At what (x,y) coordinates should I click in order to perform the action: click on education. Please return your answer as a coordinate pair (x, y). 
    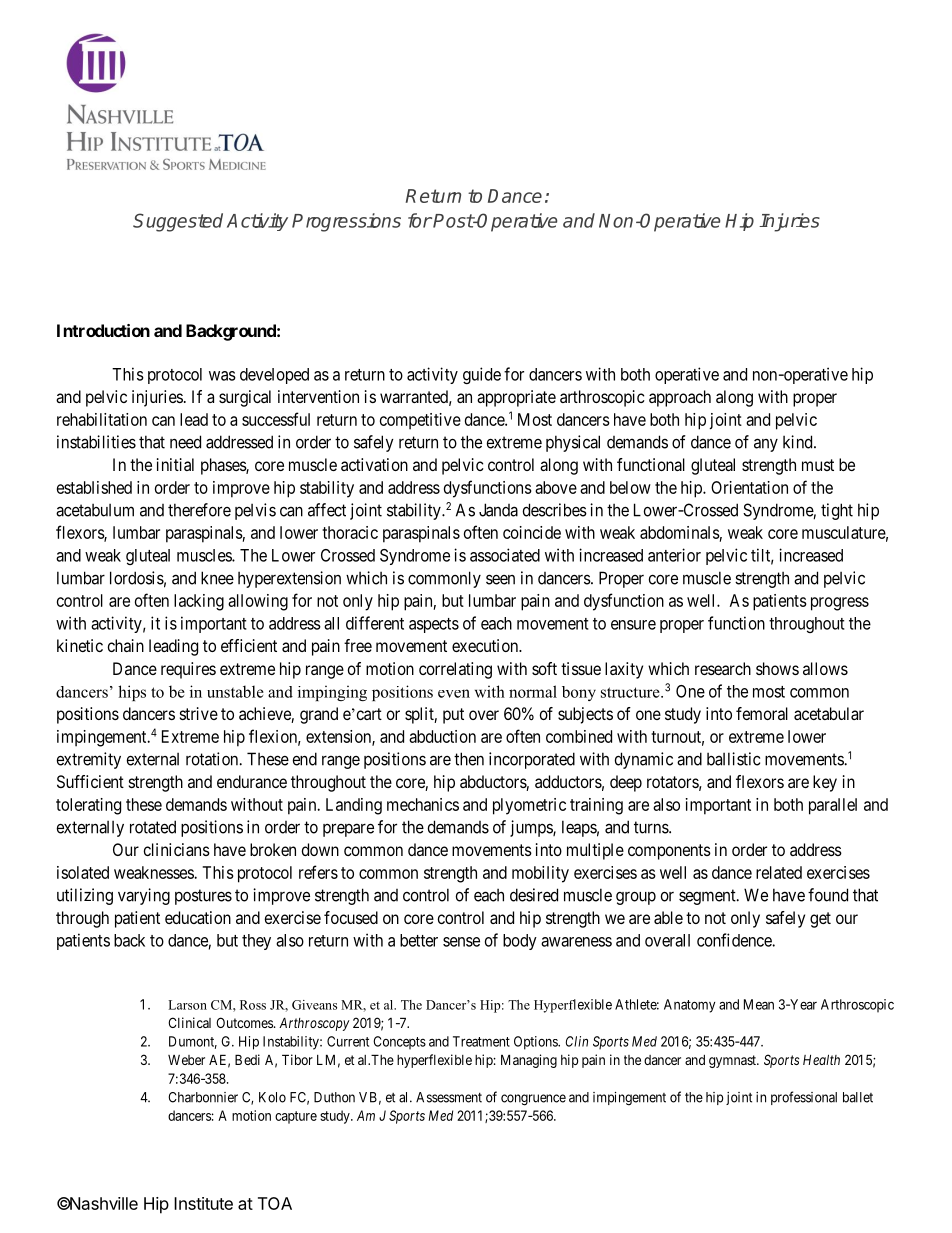
    Looking at the image, I should click on (198, 917).
